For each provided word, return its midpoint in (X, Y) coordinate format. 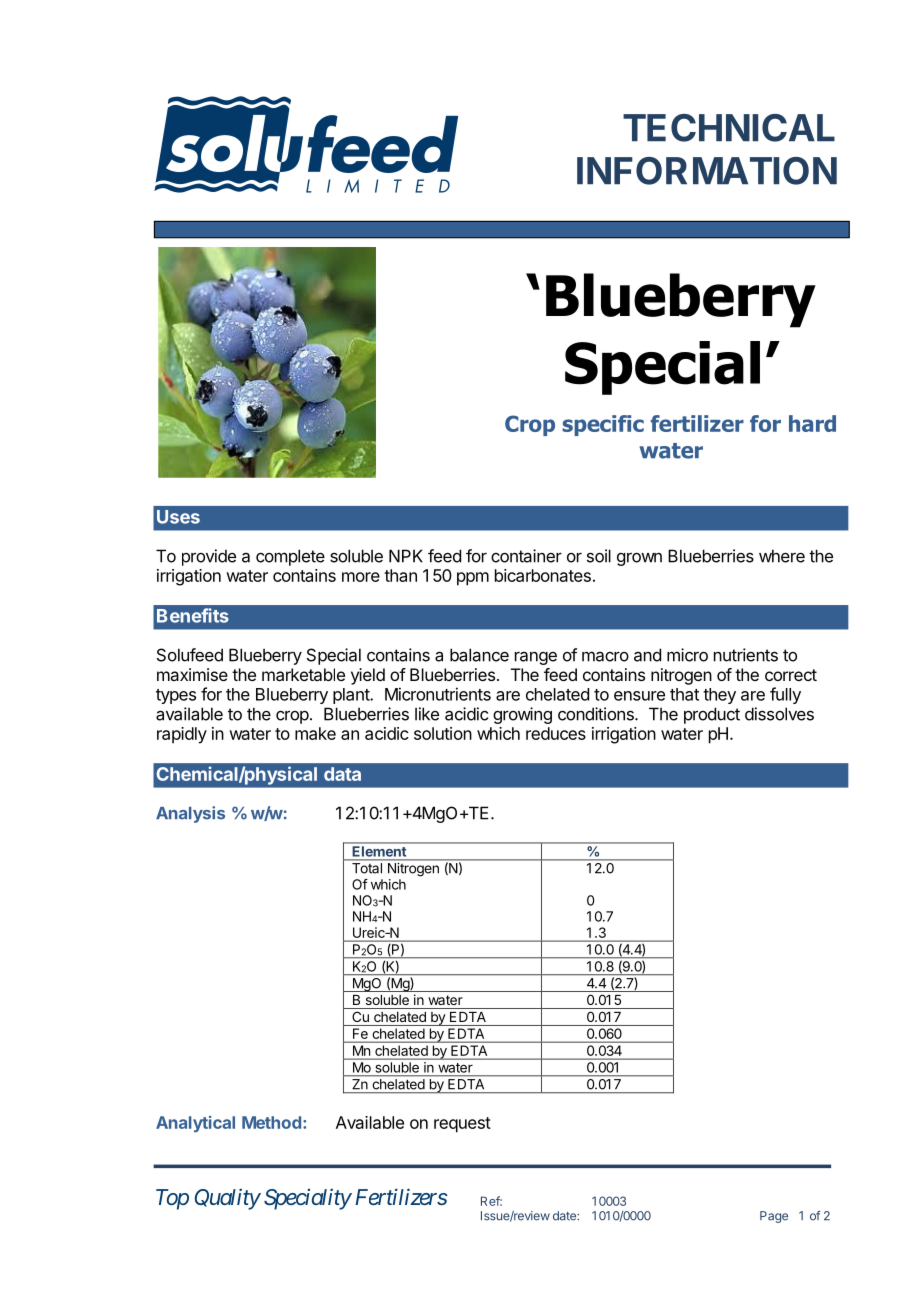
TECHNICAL (729, 128)
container (526, 556)
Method (271, 1122)
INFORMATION (707, 171)
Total (367, 868)
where (782, 556)
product (712, 715)
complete (290, 557)
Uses (178, 517)
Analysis (190, 814)
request (462, 1125)
